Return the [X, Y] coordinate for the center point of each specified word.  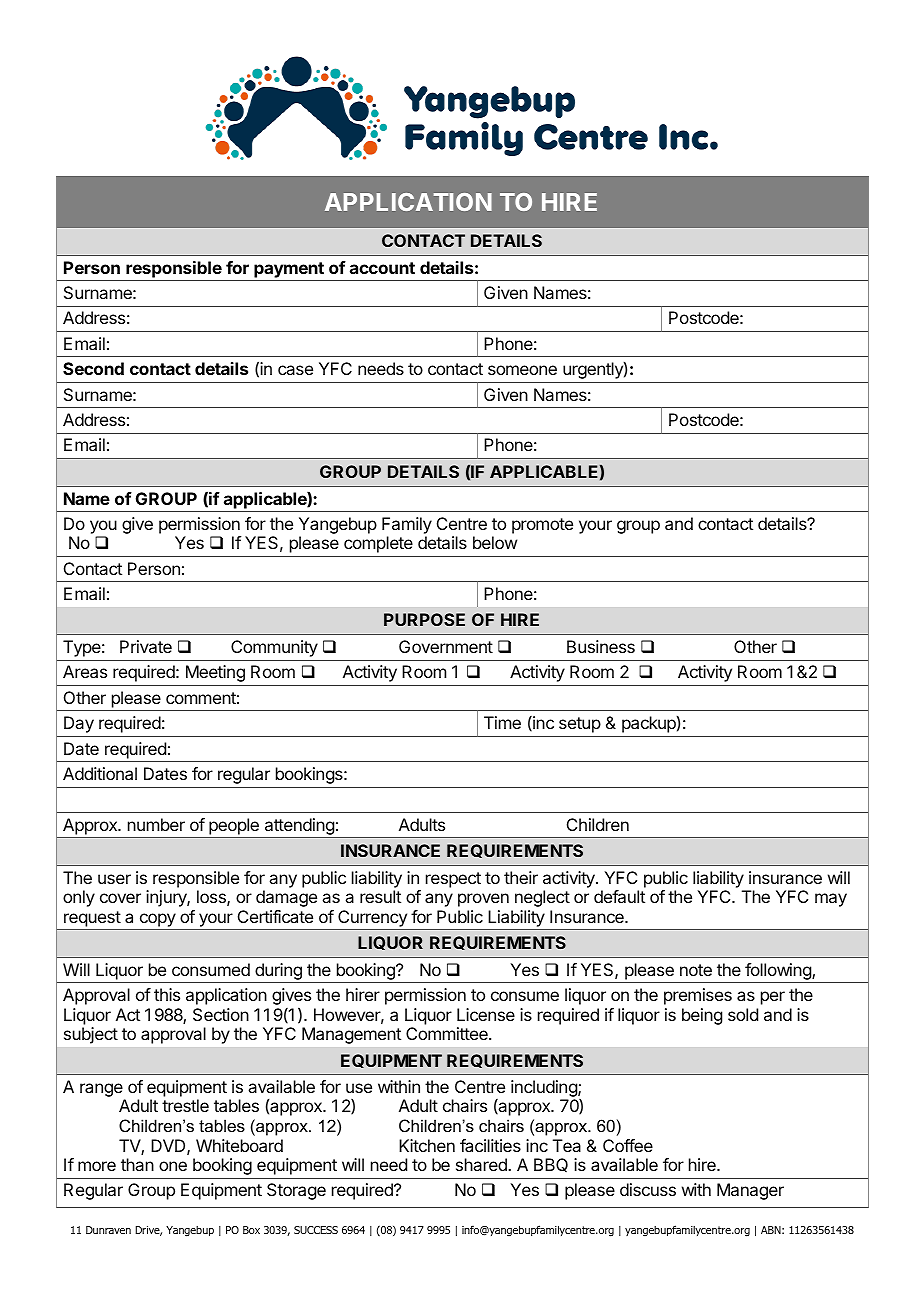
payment [289, 270]
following [778, 973]
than [137, 1164]
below [495, 542]
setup [580, 725]
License [486, 1014]
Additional [100, 773]
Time [502, 722]
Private [146, 646]
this [167, 994]
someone [522, 370]
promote [542, 526]
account [382, 268]
